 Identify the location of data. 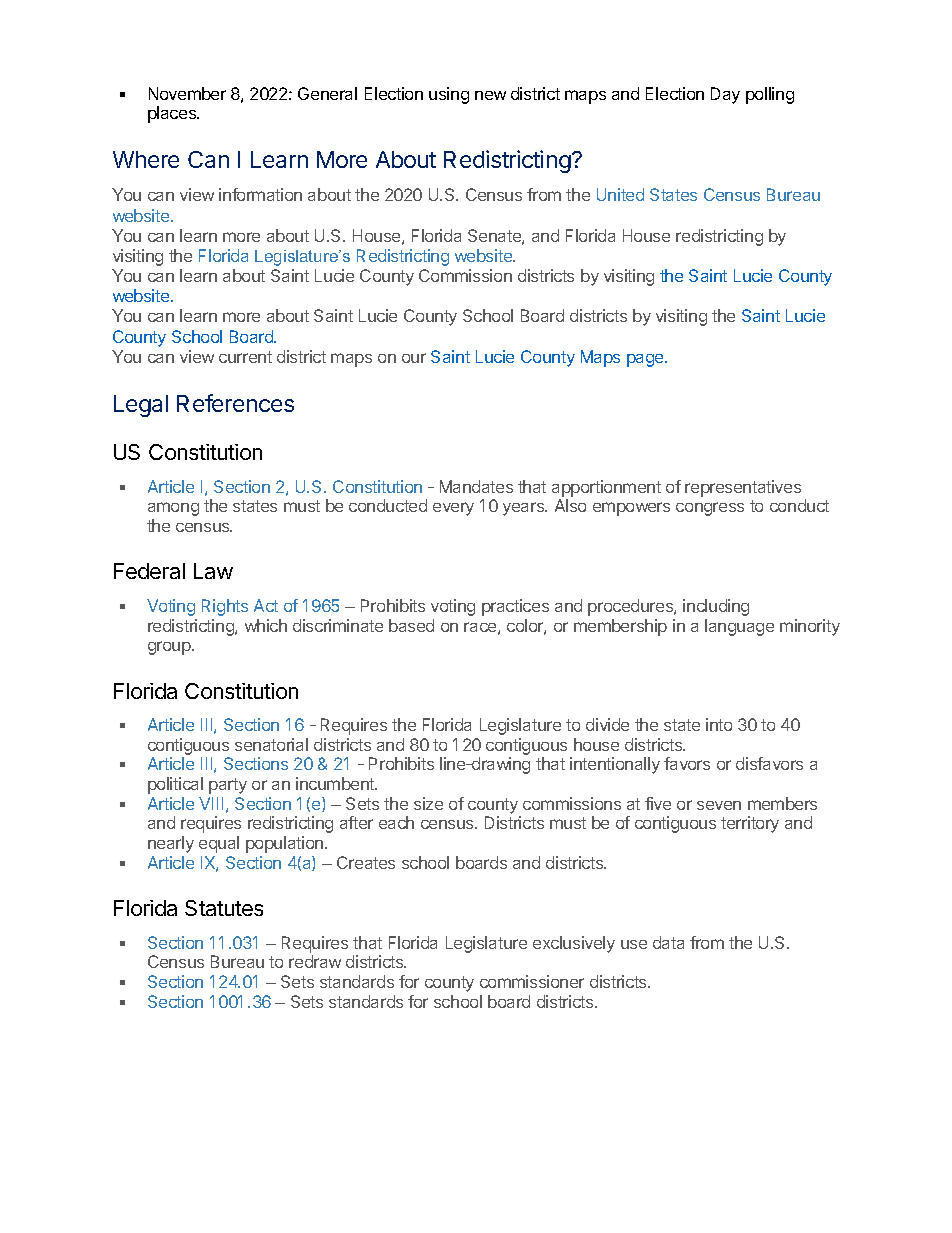
(668, 942).
